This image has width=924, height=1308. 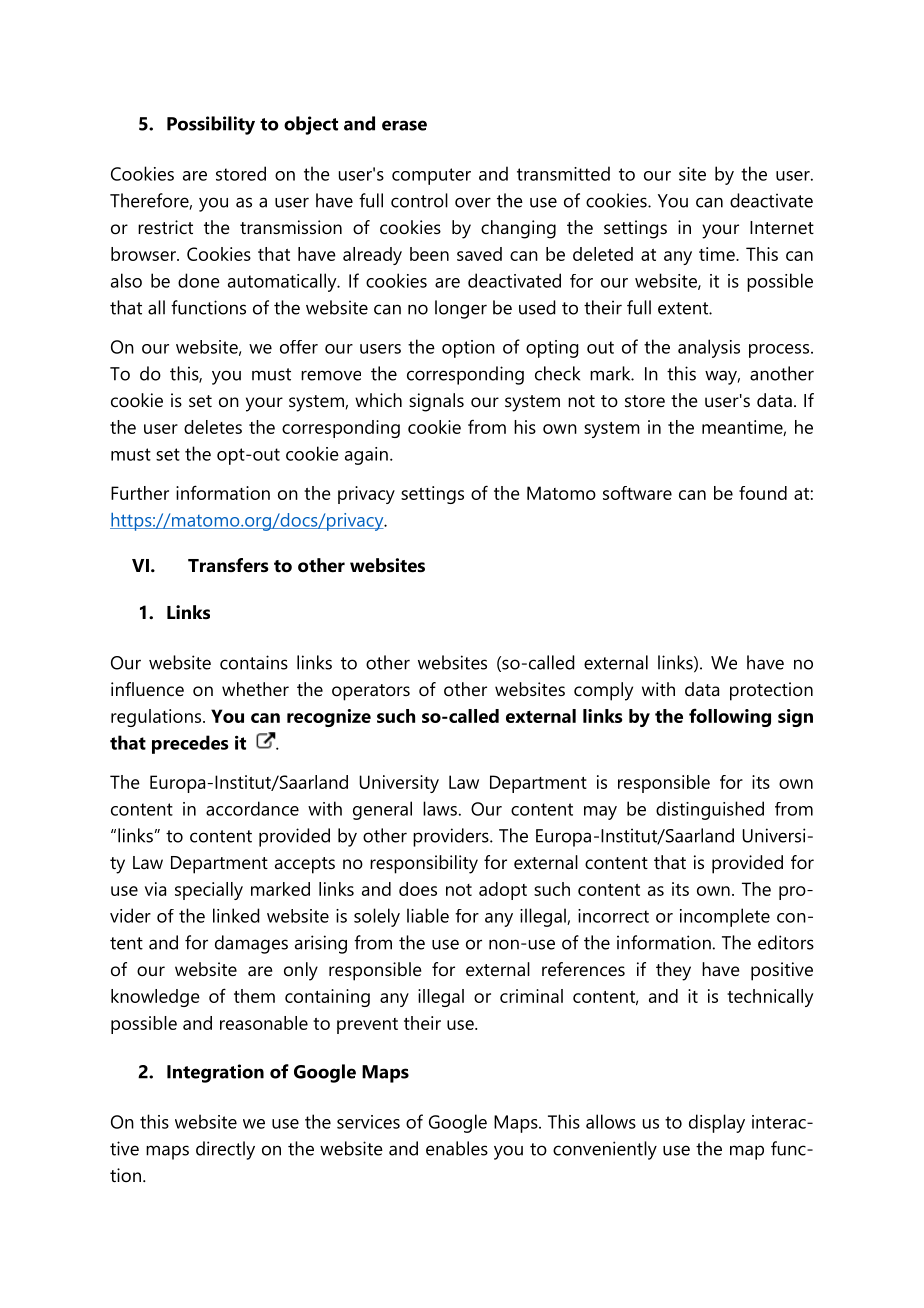 I want to click on Possibility, so click(x=211, y=125).
